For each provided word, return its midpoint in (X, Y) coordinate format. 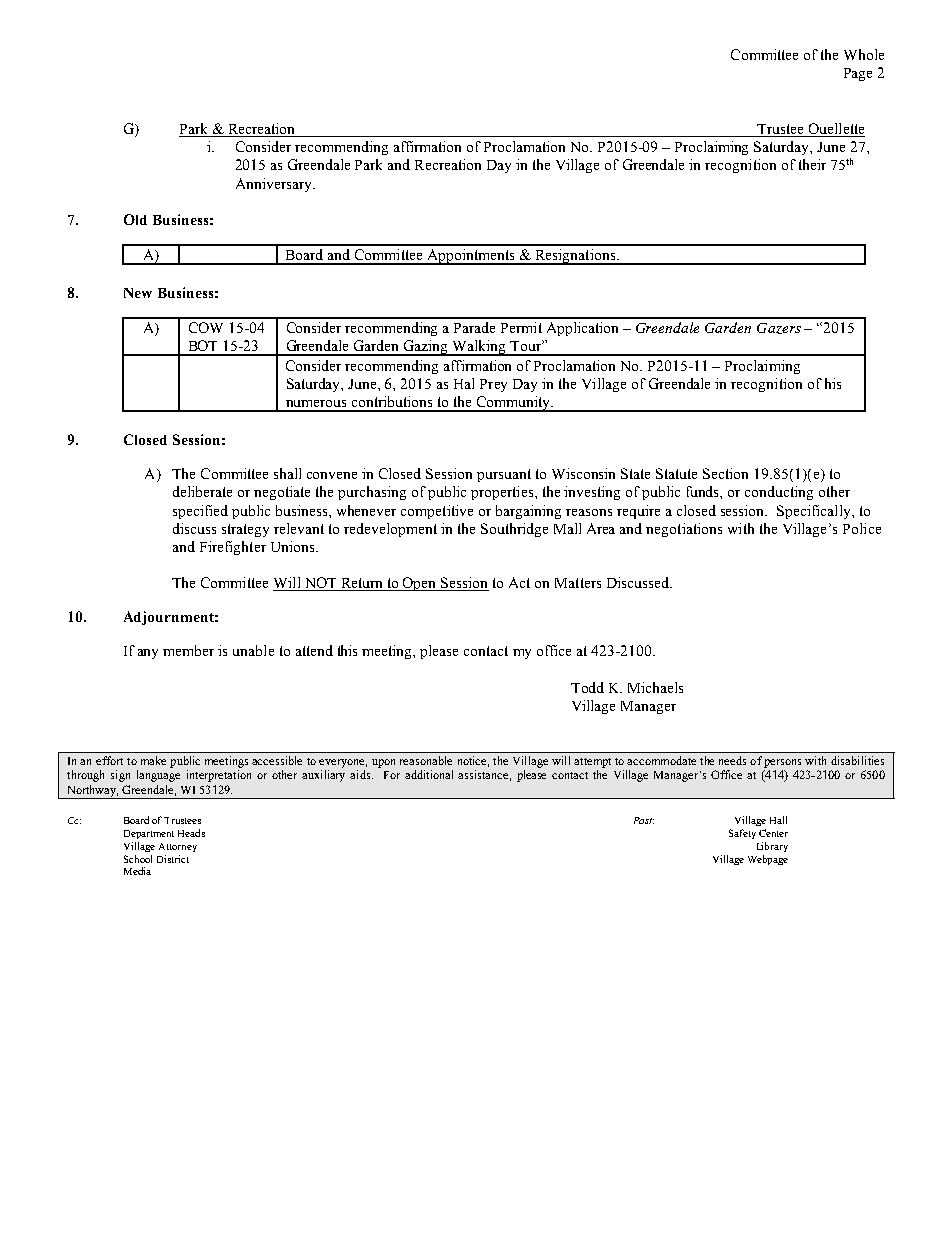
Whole (864, 54)
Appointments (471, 257)
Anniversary (275, 185)
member (188, 650)
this (347, 650)
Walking (479, 348)
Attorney (178, 847)
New (138, 293)
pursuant (504, 475)
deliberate (202, 491)
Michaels (655, 687)
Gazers (779, 328)
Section (725, 473)
